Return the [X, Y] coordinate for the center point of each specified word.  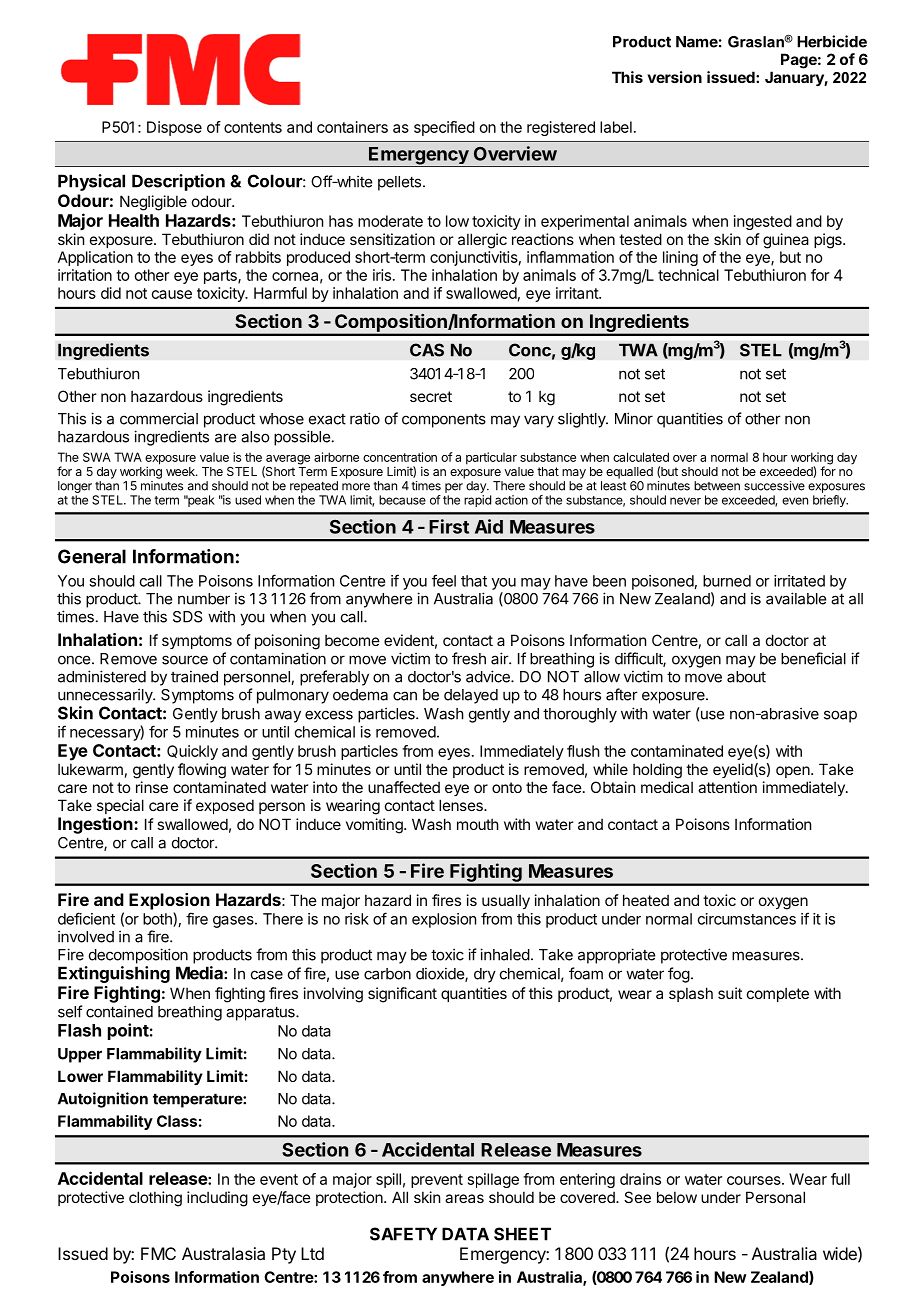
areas [464, 1198]
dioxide [441, 974]
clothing [155, 1199]
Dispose [174, 128]
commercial [159, 418]
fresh [469, 658]
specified [444, 128]
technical [688, 275]
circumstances [747, 919]
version [675, 77]
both [158, 919]
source [185, 660]
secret [431, 396]
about [746, 677]
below [677, 1197]
